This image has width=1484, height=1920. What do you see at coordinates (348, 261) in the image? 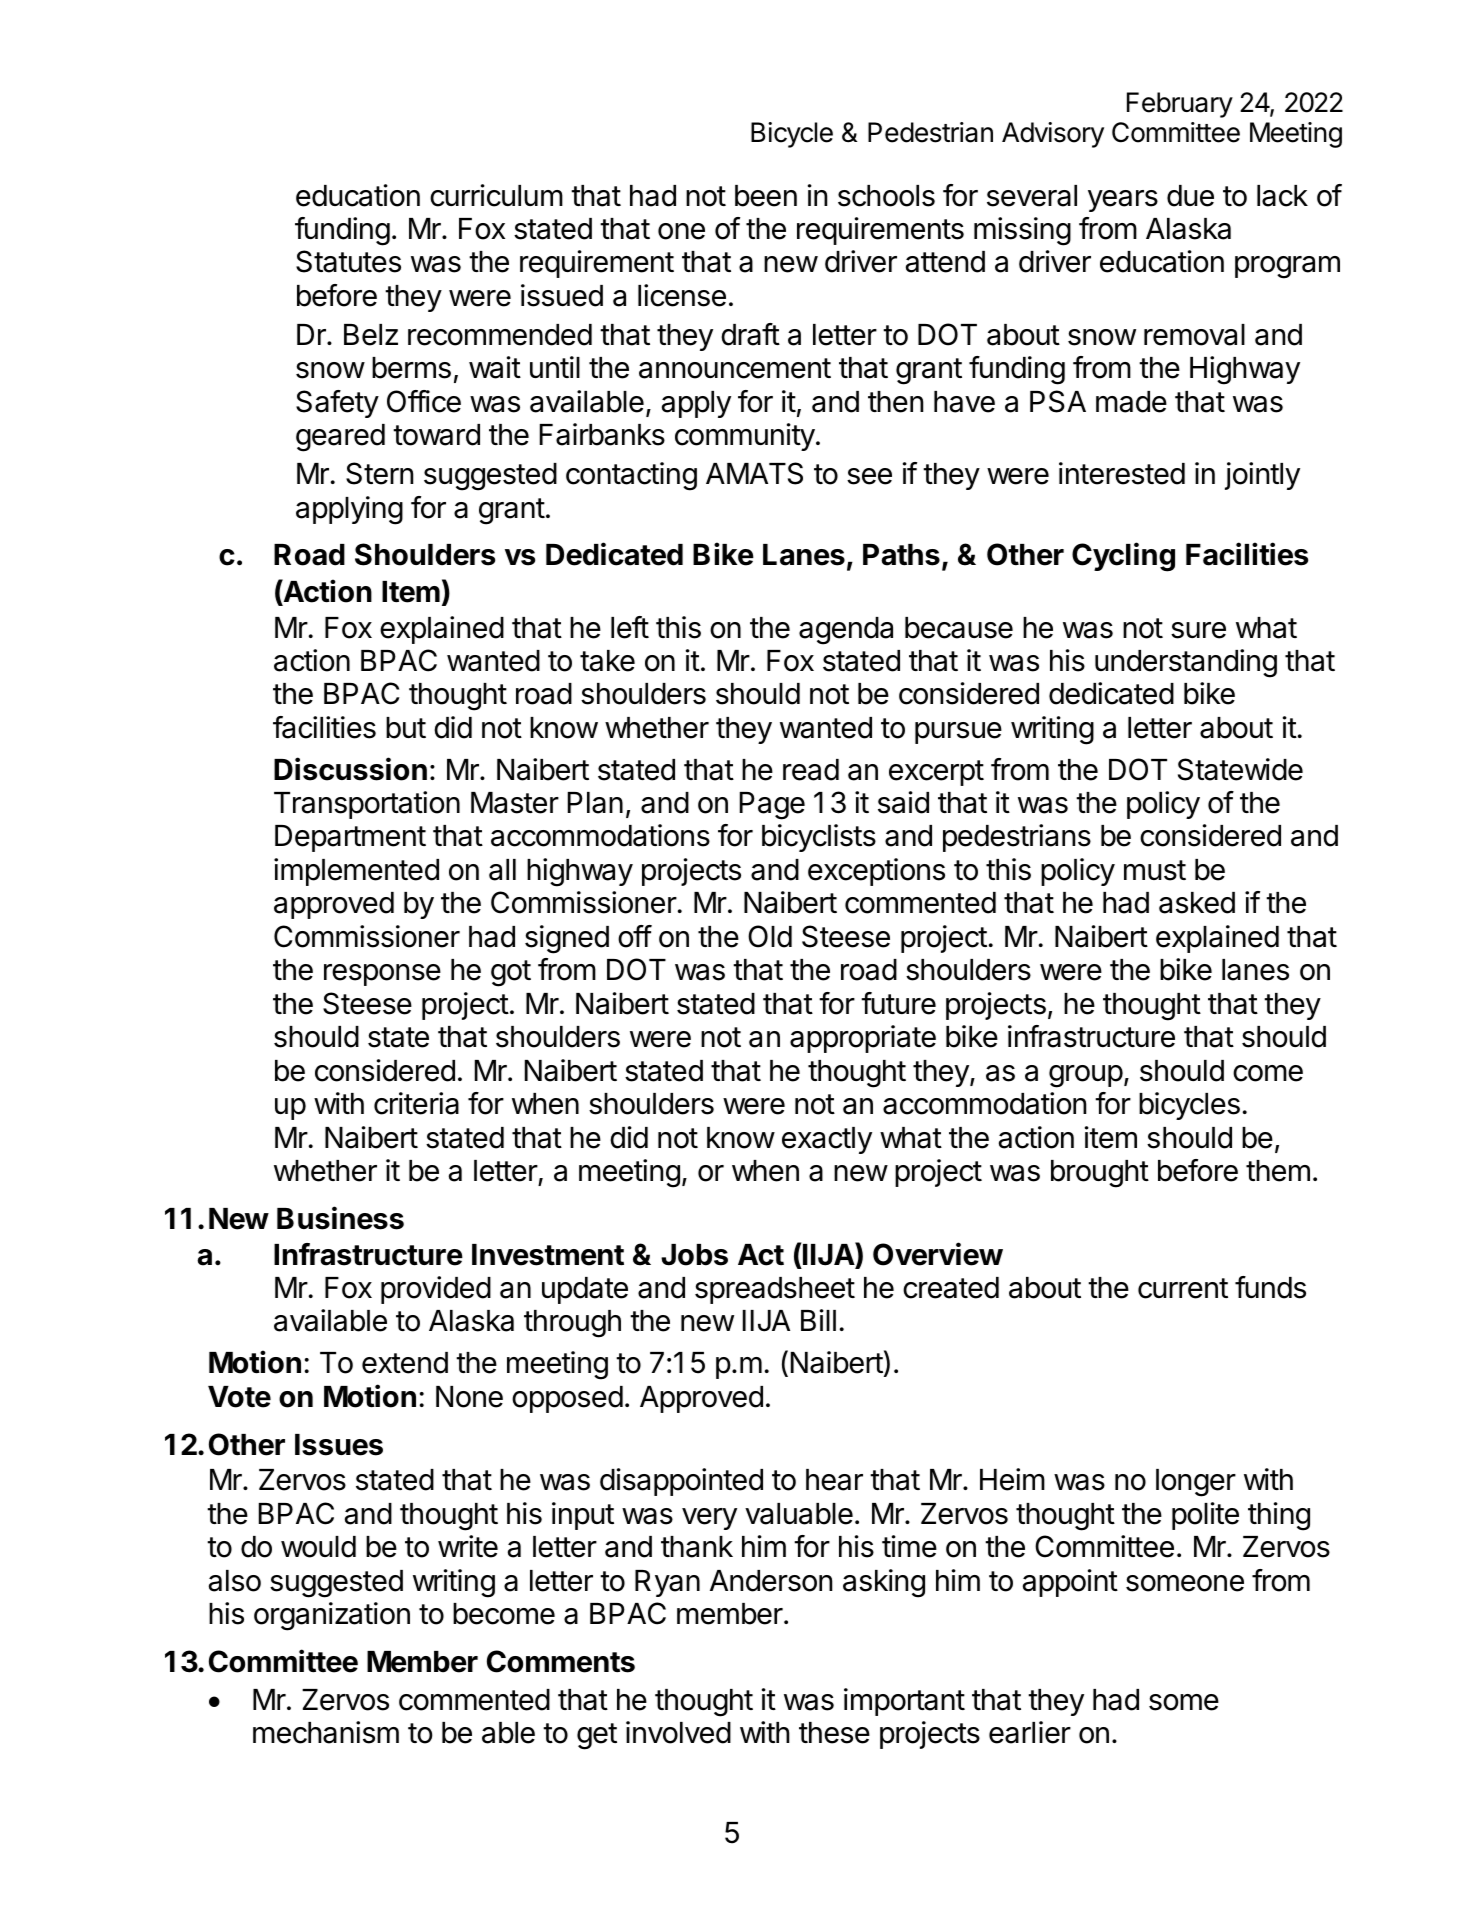
I see `Statutes` at bounding box center [348, 261].
